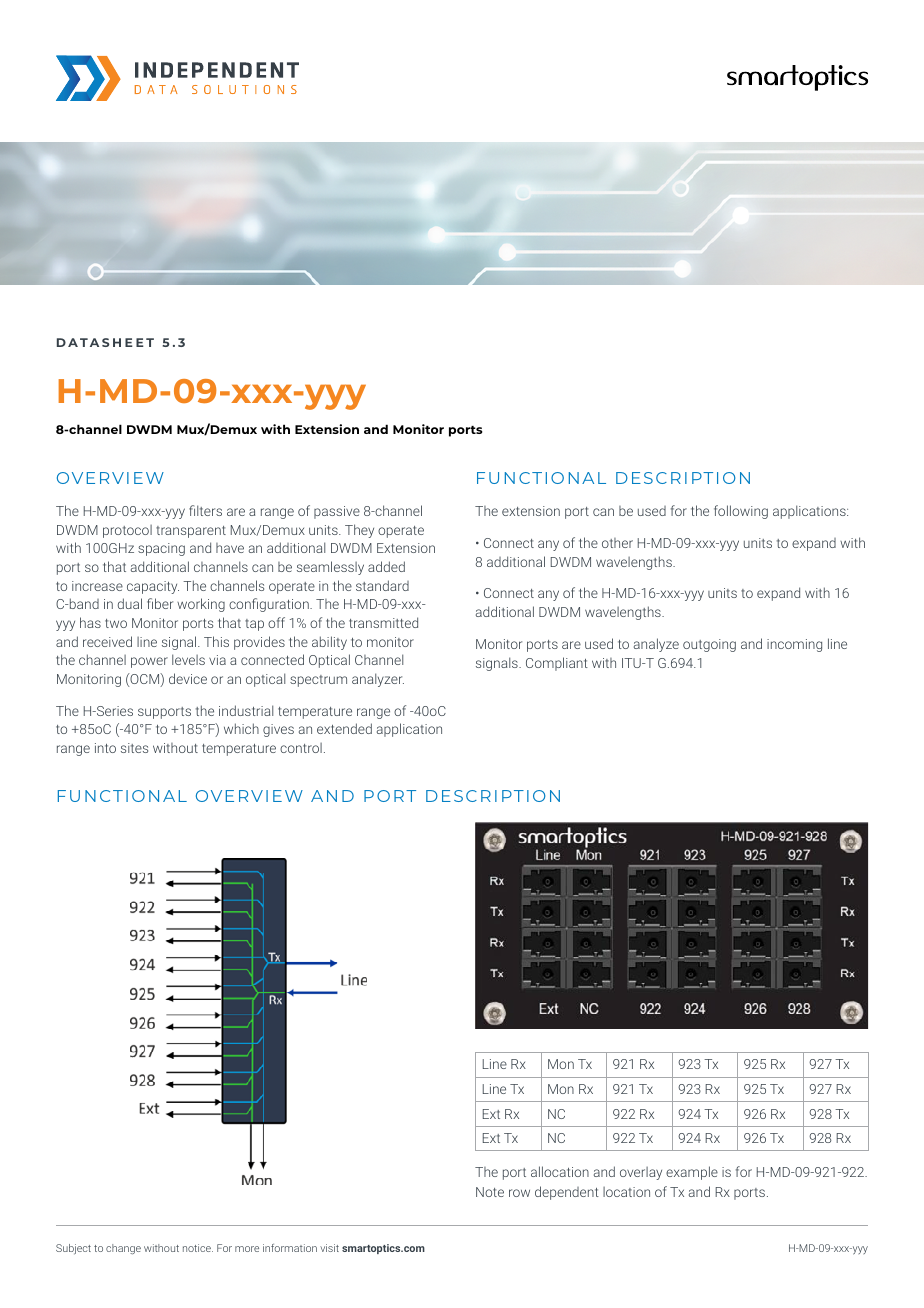 This document has height=1308, width=924. What do you see at coordinates (198, 1248) in the document?
I see `notice` at bounding box center [198, 1248].
